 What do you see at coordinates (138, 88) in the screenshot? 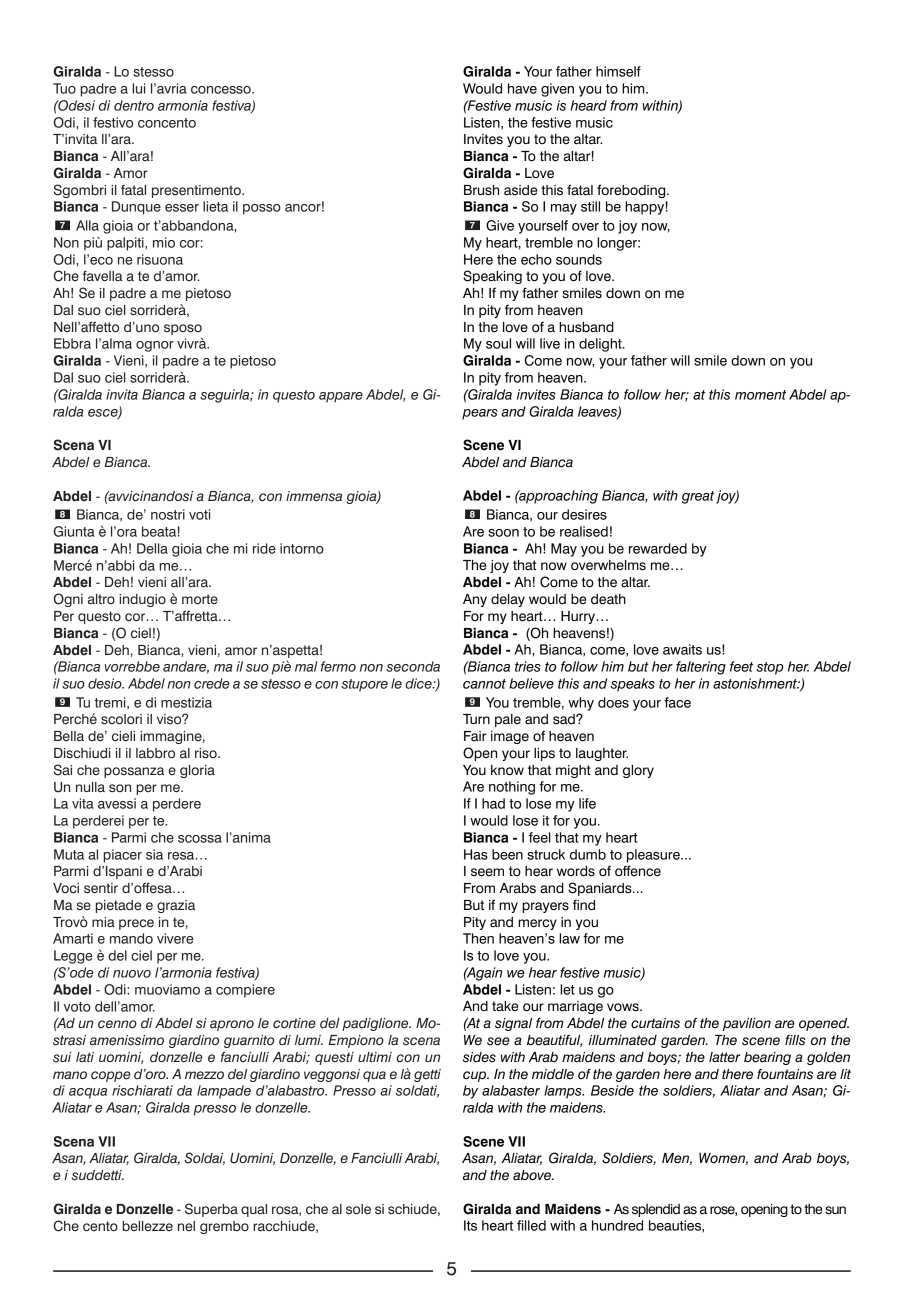
I see `lui` at bounding box center [138, 88].
